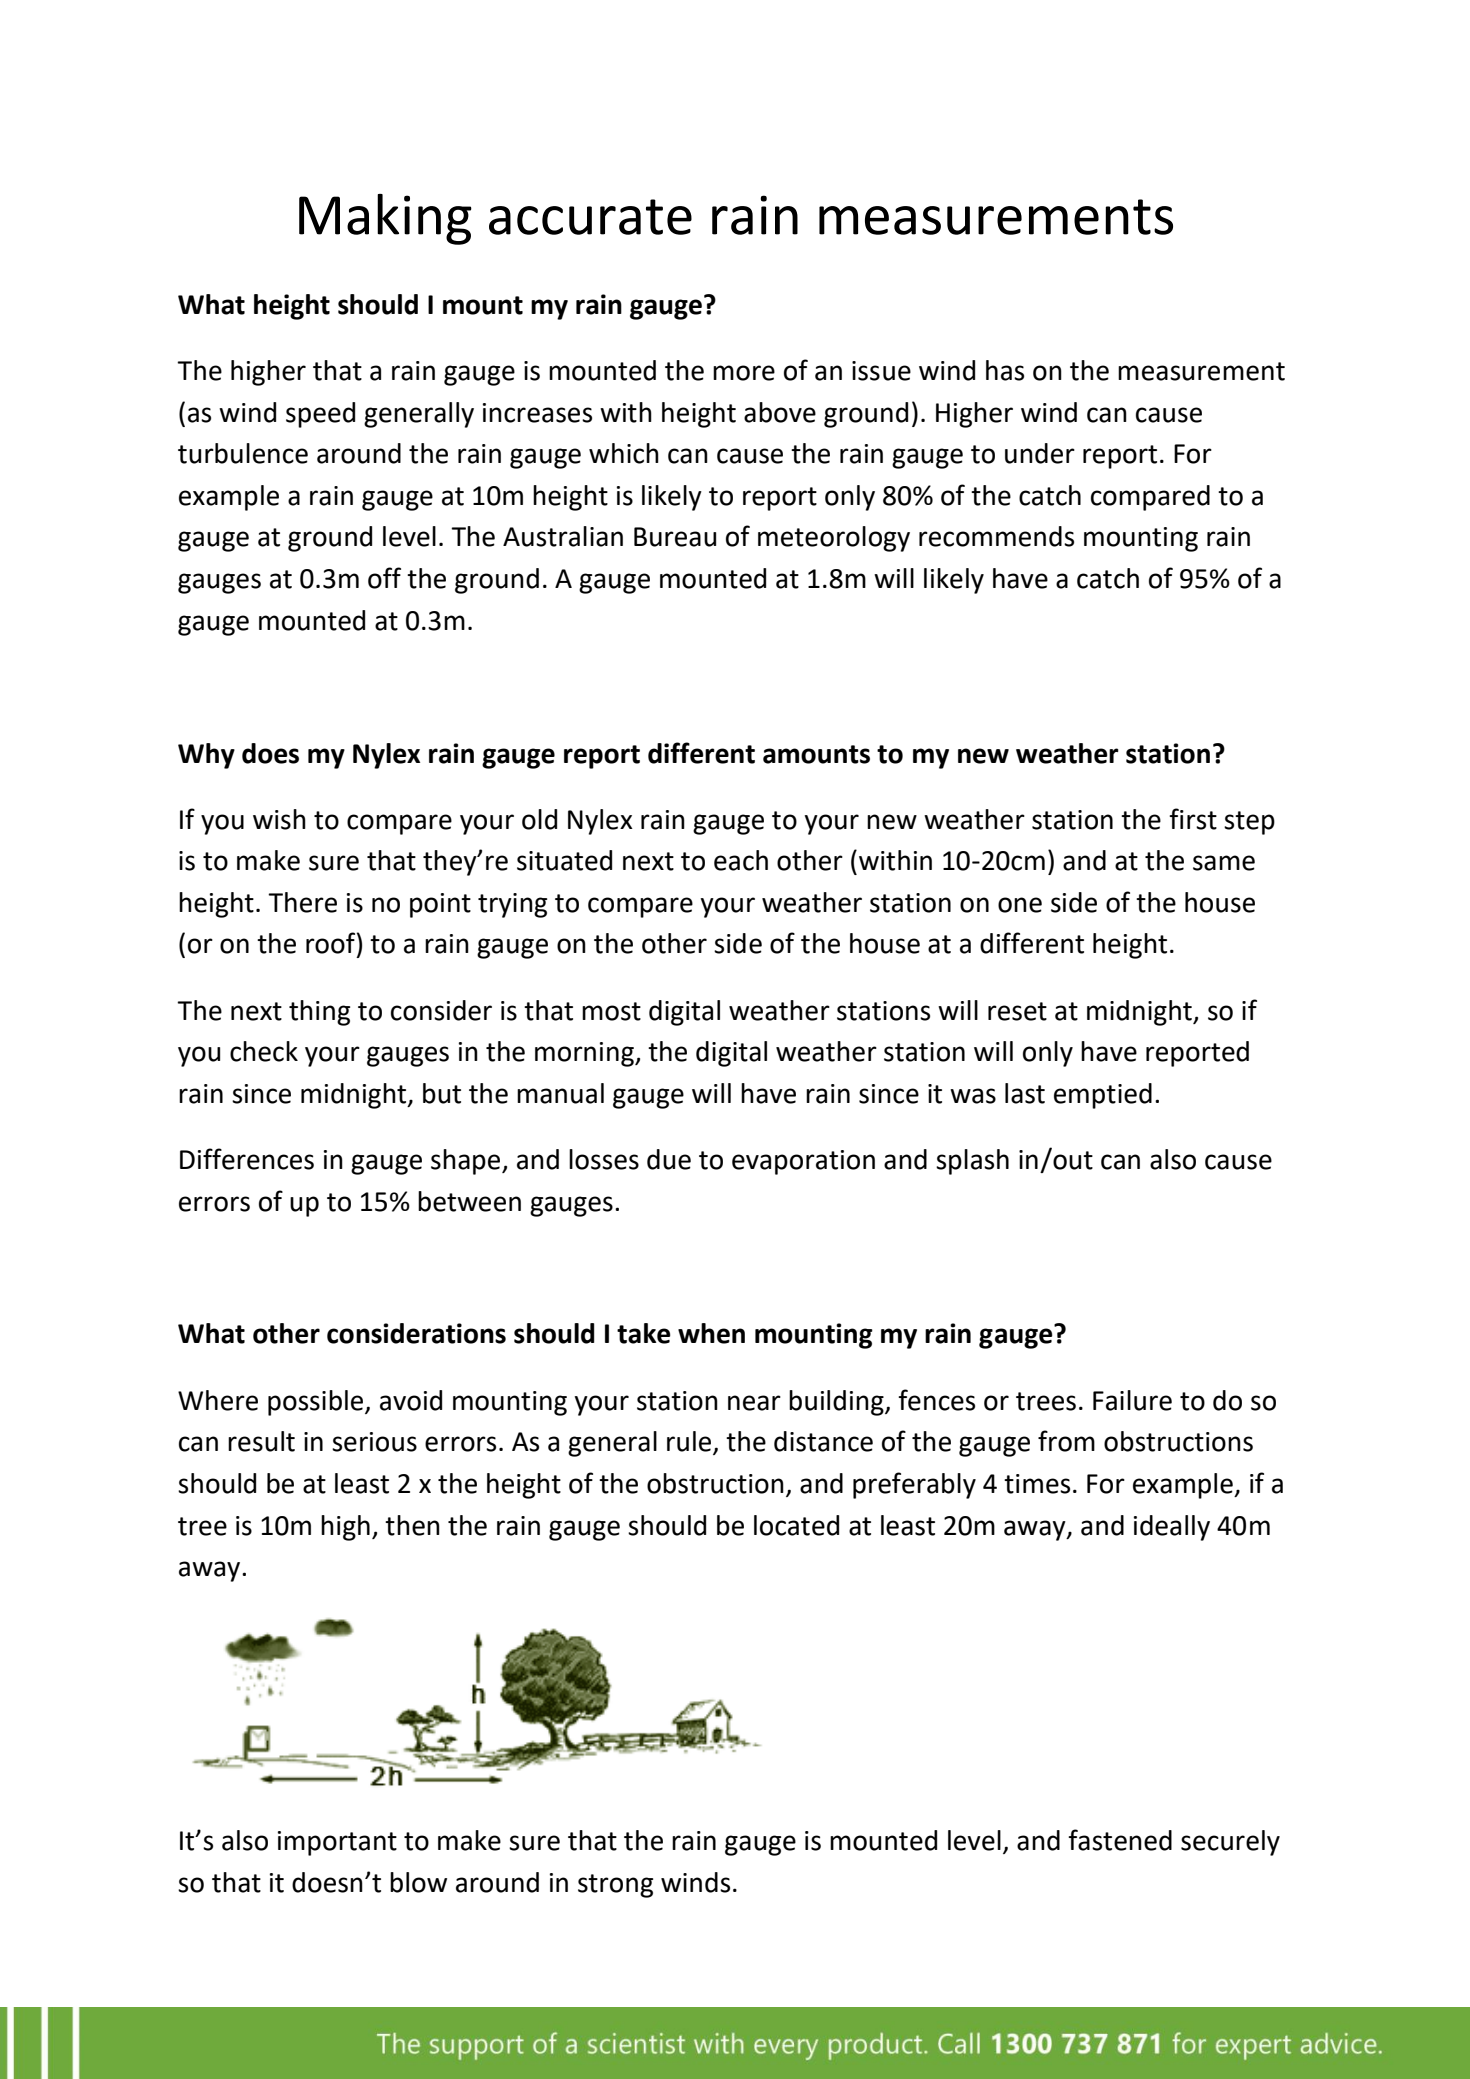 The width and height of the image is (1470, 2079). Describe the element at coordinates (337, 1843) in the image. I see `important` at that location.
